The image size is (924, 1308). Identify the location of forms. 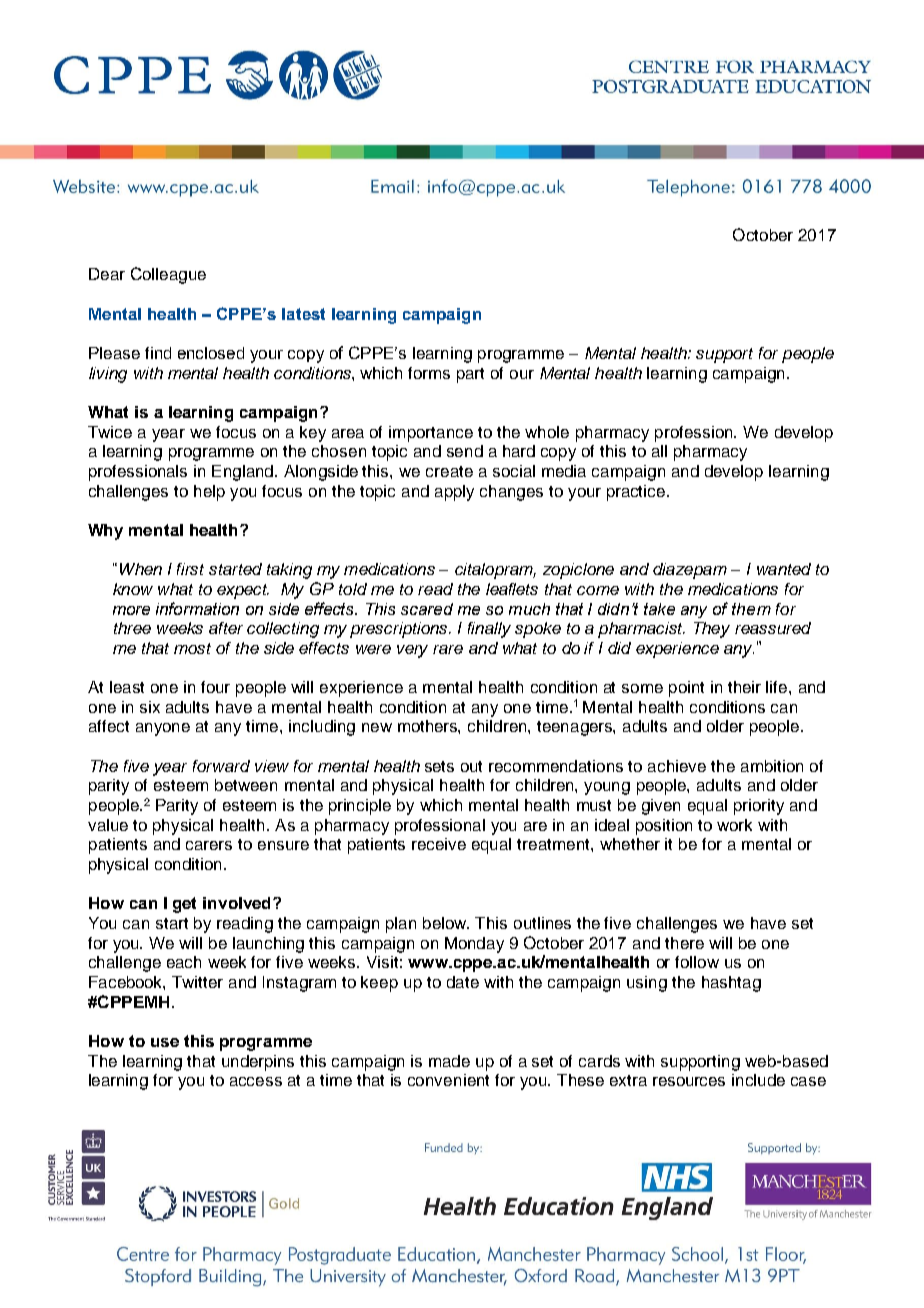
(429, 373).
